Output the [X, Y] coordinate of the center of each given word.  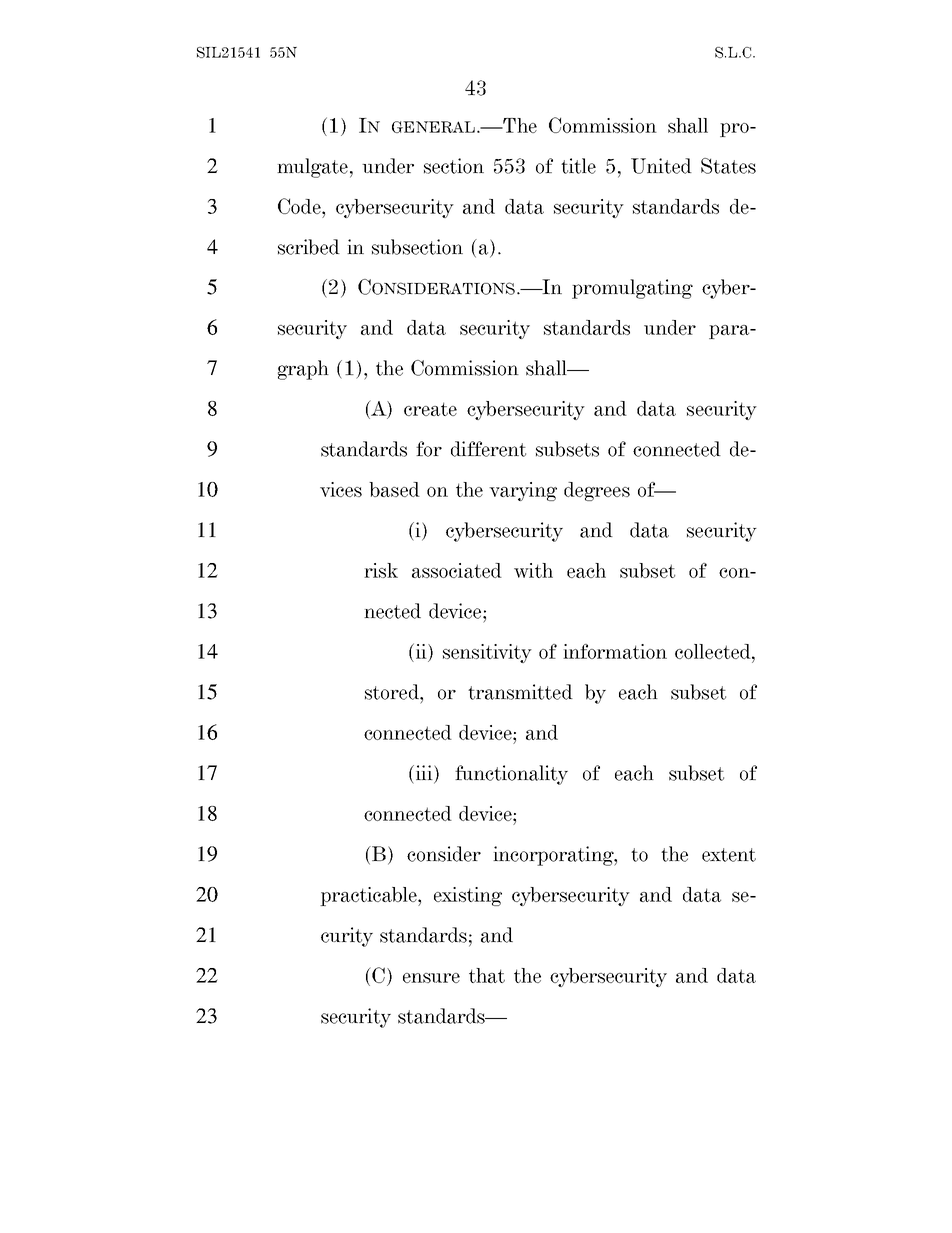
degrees [597, 491]
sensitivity [487, 653]
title [578, 166]
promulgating [632, 289]
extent [729, 855]
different [488, 449]
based [394, 489]
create [430, 409]
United [661, 166]
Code [300, 206]
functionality [511, 775]
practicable [369, 896]
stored [393, 692]
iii [424, 772]
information [615, 651]
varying [523, 491]
